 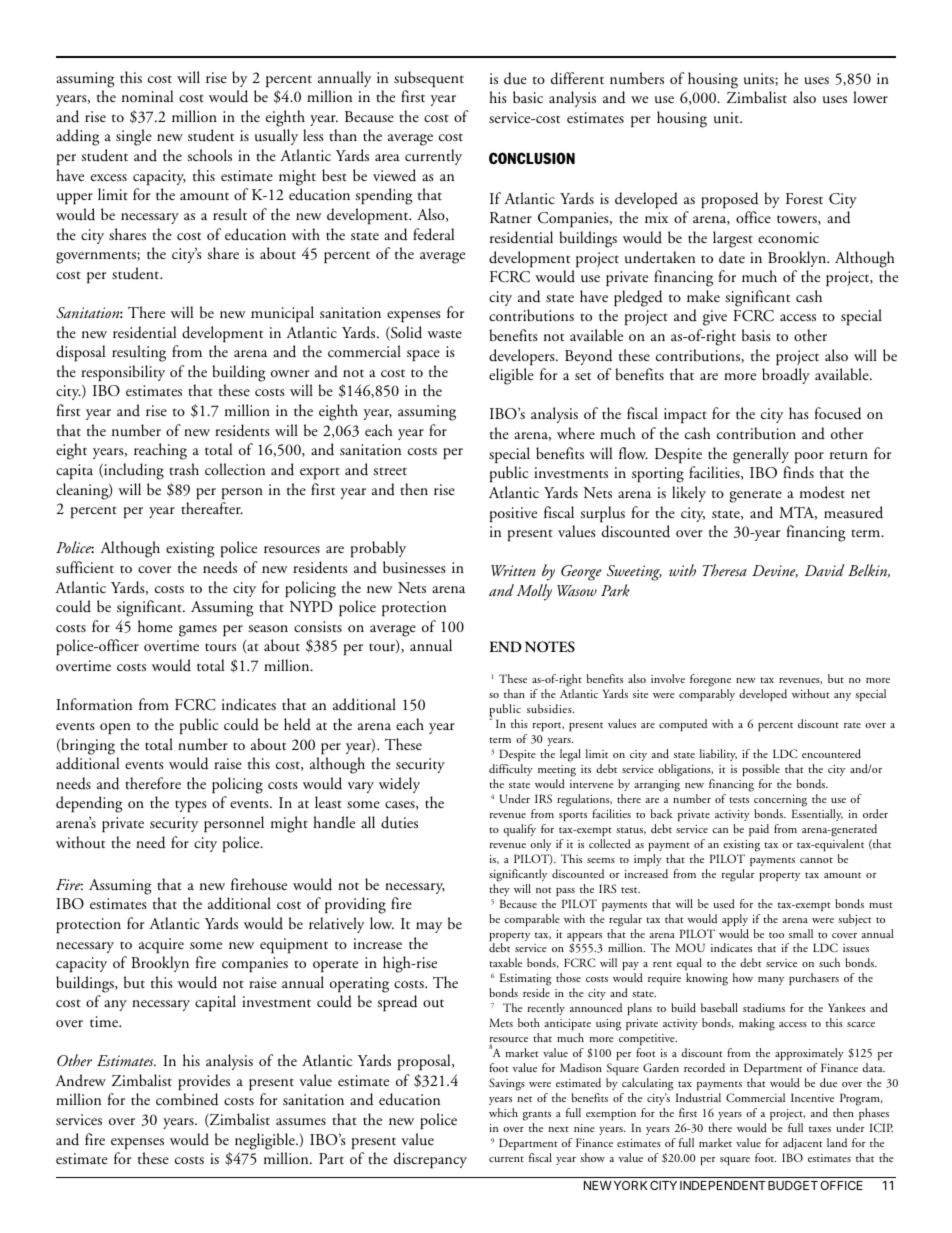 I want to click on positive, so click(x=513, y=514).
